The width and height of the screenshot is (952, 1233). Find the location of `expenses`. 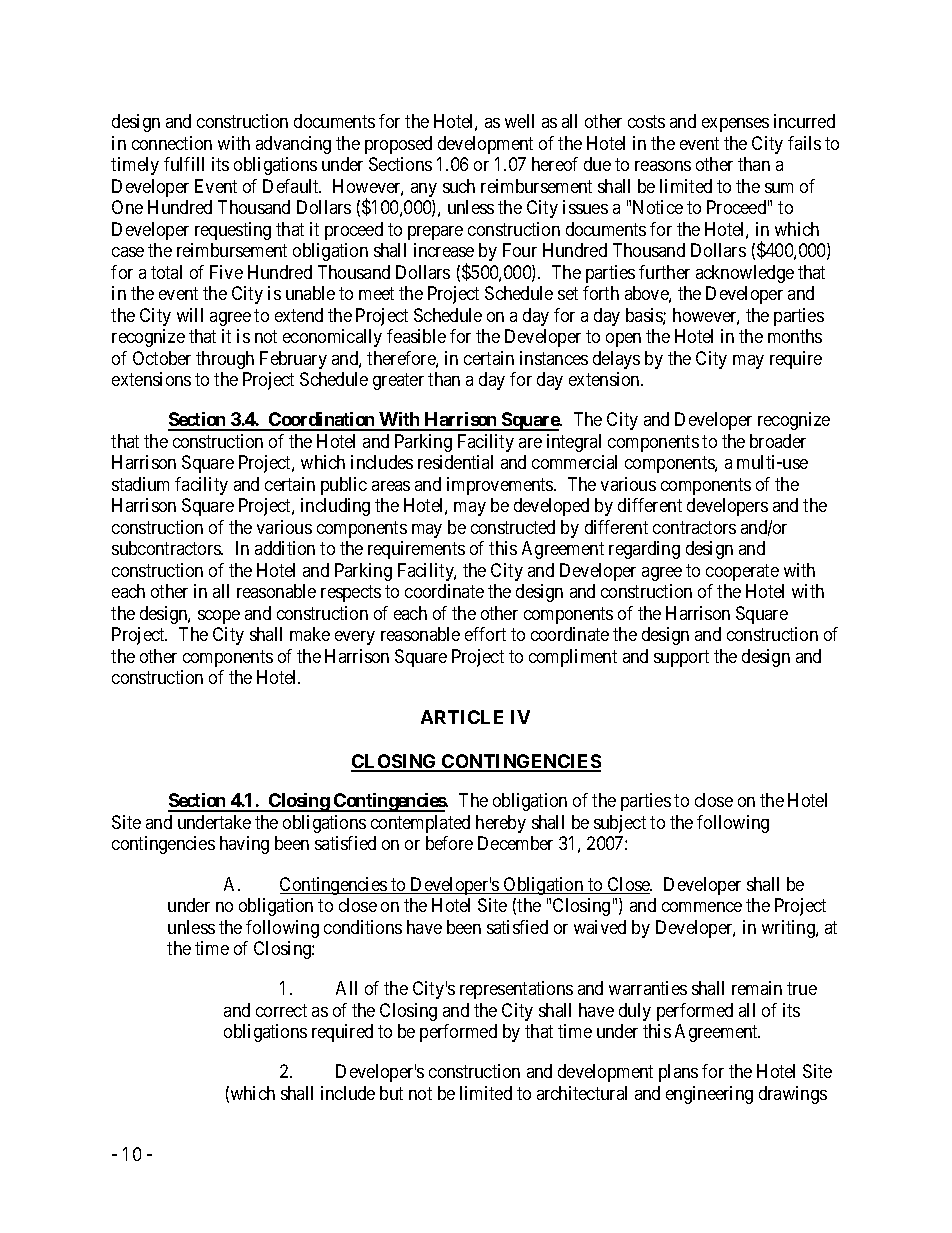

expenses is located at coordinates (735, 125).
